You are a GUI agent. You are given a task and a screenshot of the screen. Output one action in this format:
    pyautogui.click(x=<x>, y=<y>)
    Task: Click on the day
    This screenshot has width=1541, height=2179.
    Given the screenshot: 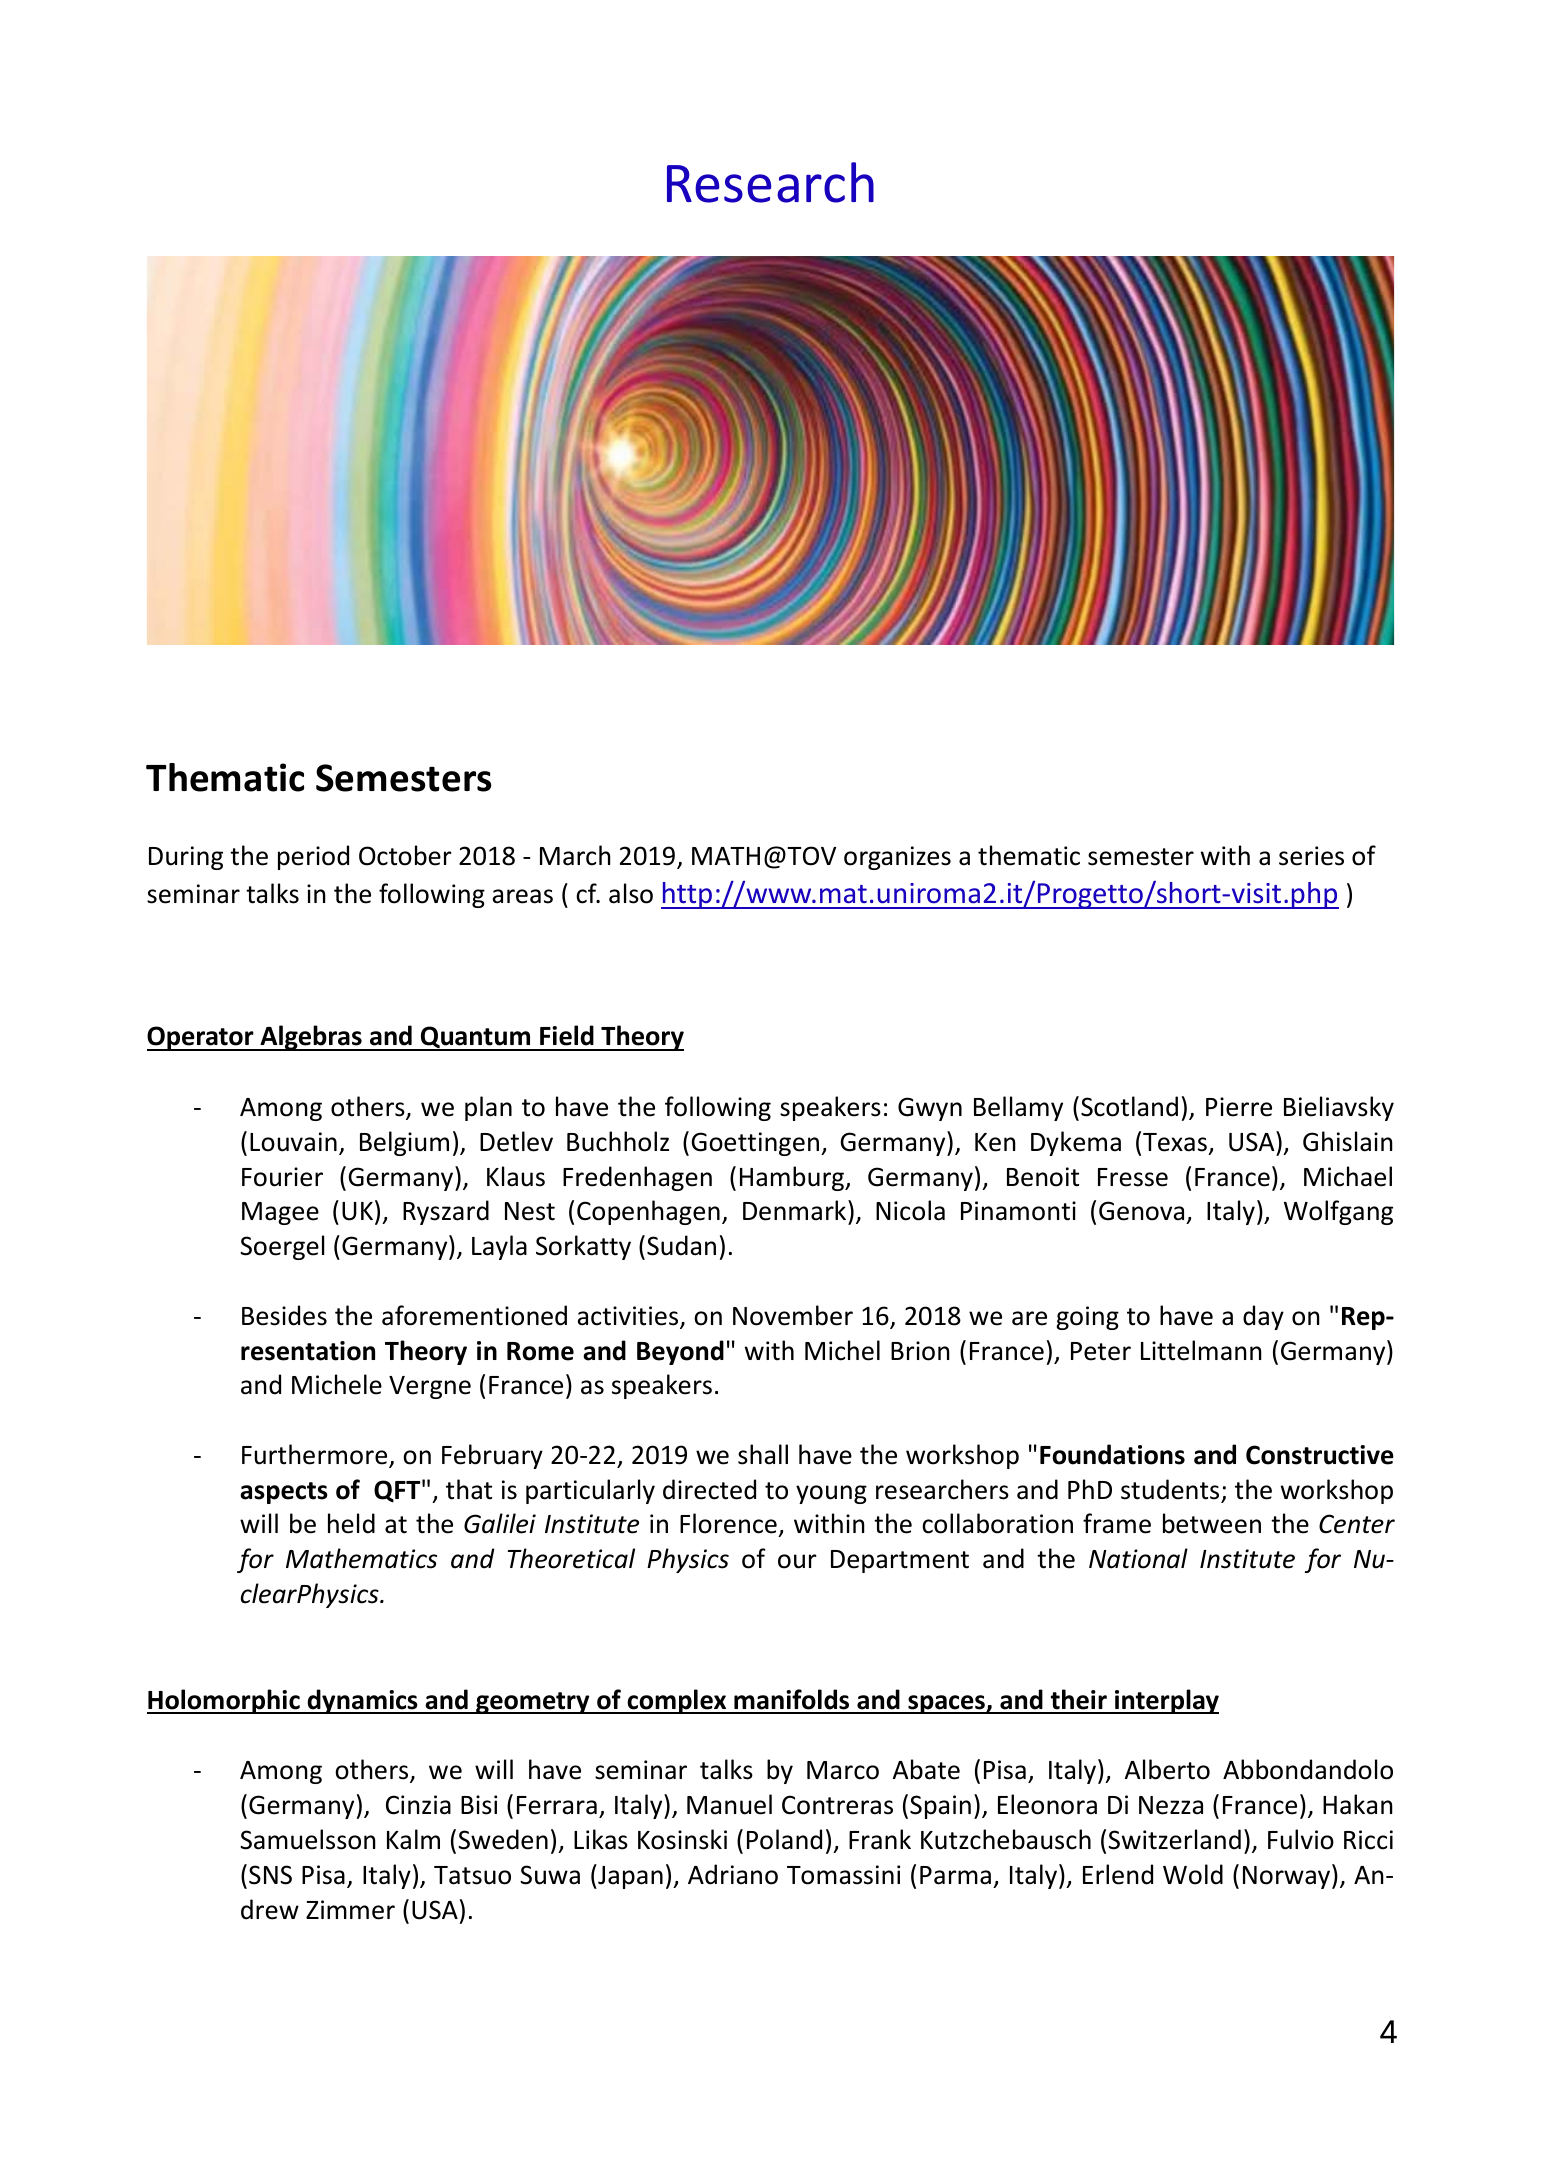 What is the action you would take?
    pyautogui.click(x=1263, y=1317)
